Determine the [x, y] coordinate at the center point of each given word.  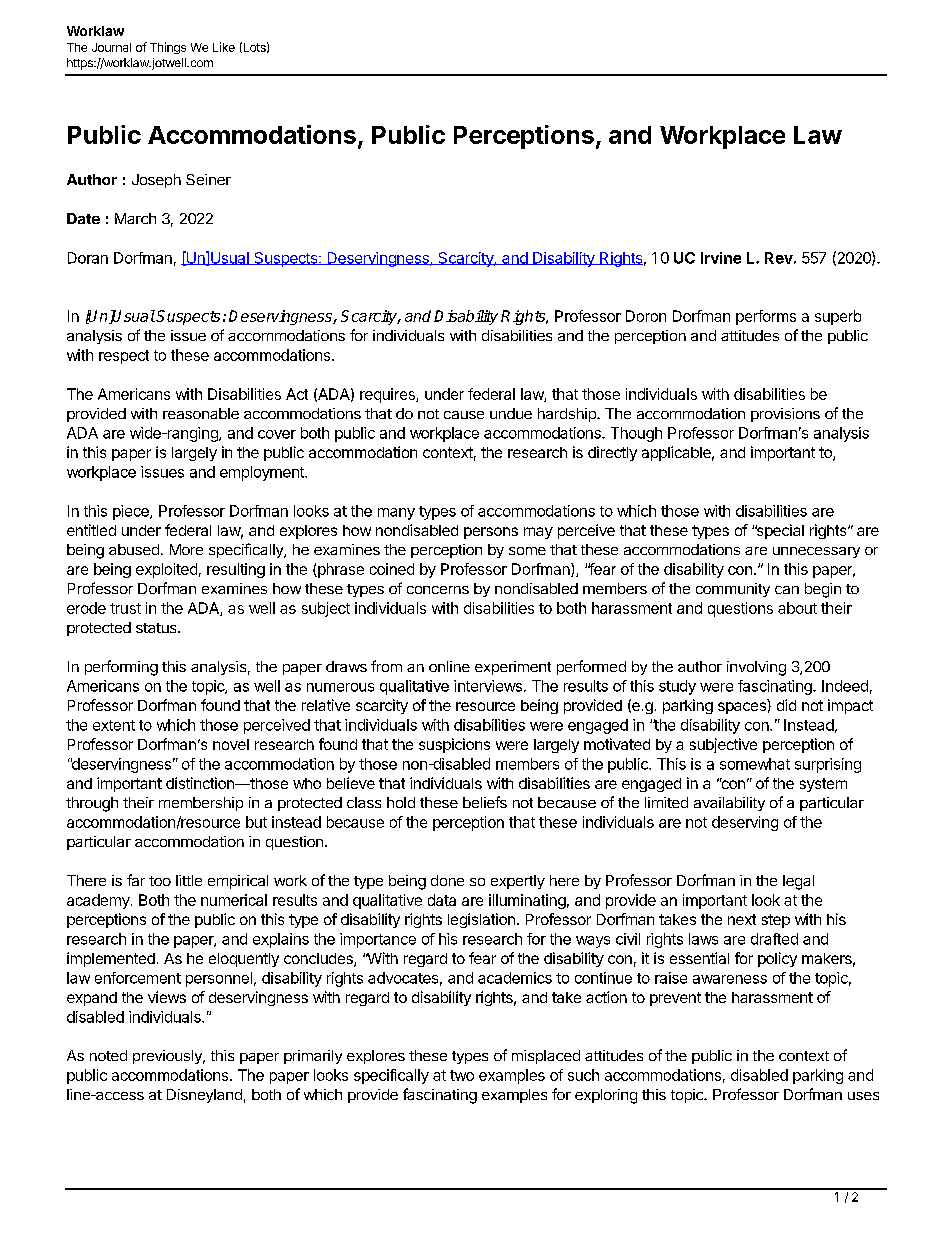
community [733, 590]
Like [224, 47]
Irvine [721, 258]
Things [168, 48]
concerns [438, 590]
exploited [166, 570]
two [462, 1075]
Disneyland [204, 1096]
